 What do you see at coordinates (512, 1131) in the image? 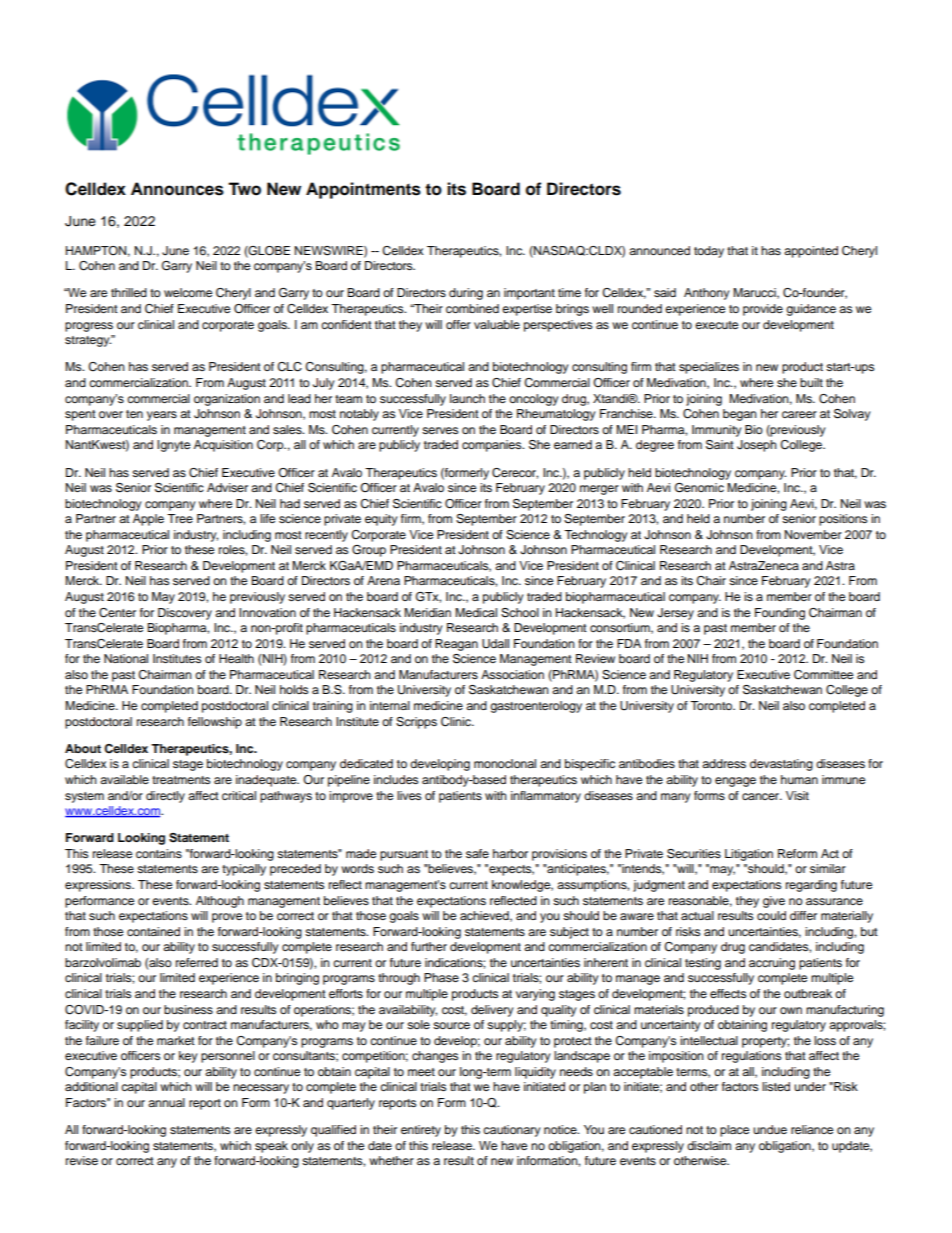
I see `cautionary` at bounding box center [512, 1131].
